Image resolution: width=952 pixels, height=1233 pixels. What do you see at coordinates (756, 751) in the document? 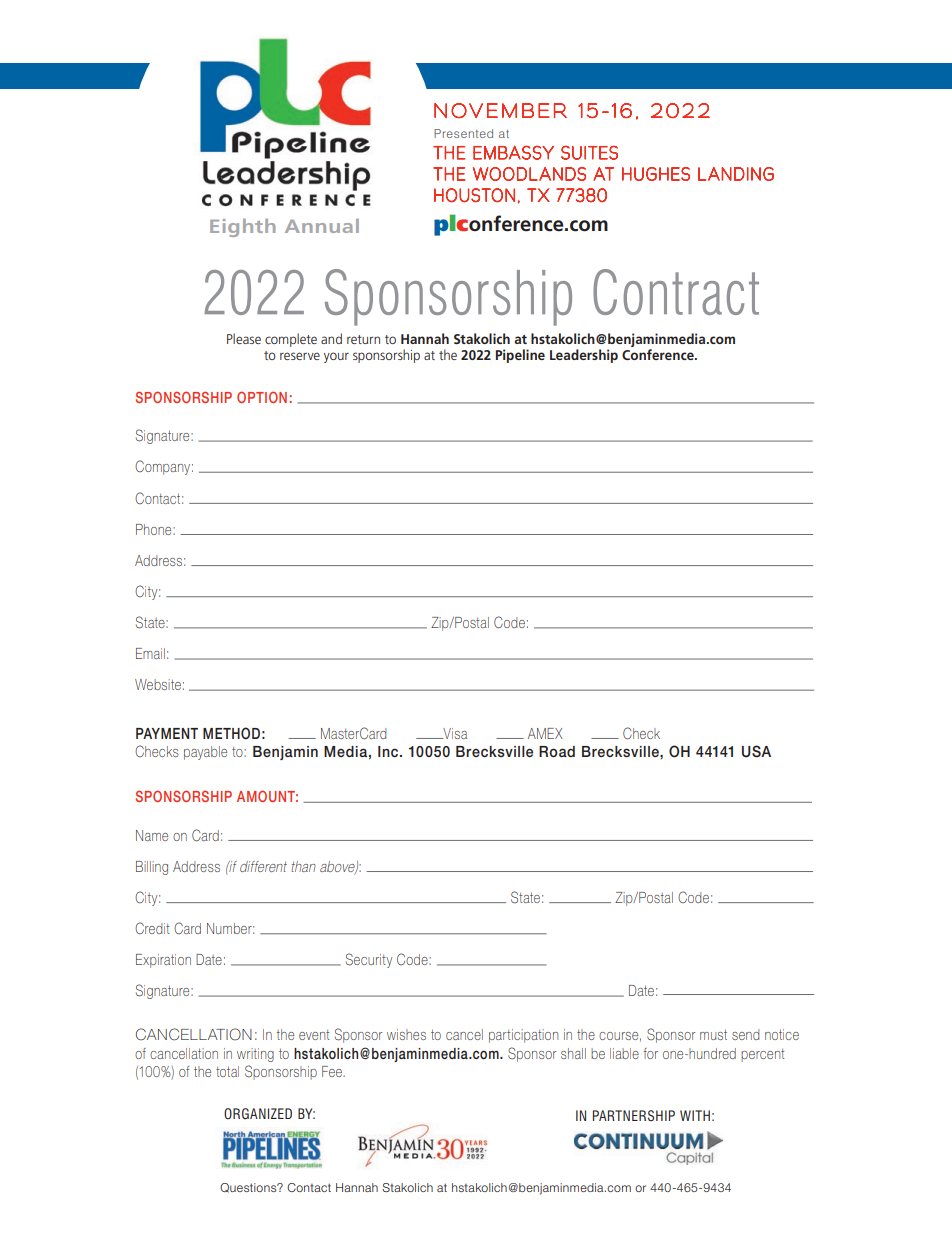
I see `USA` at bounding box center [756, 751].
